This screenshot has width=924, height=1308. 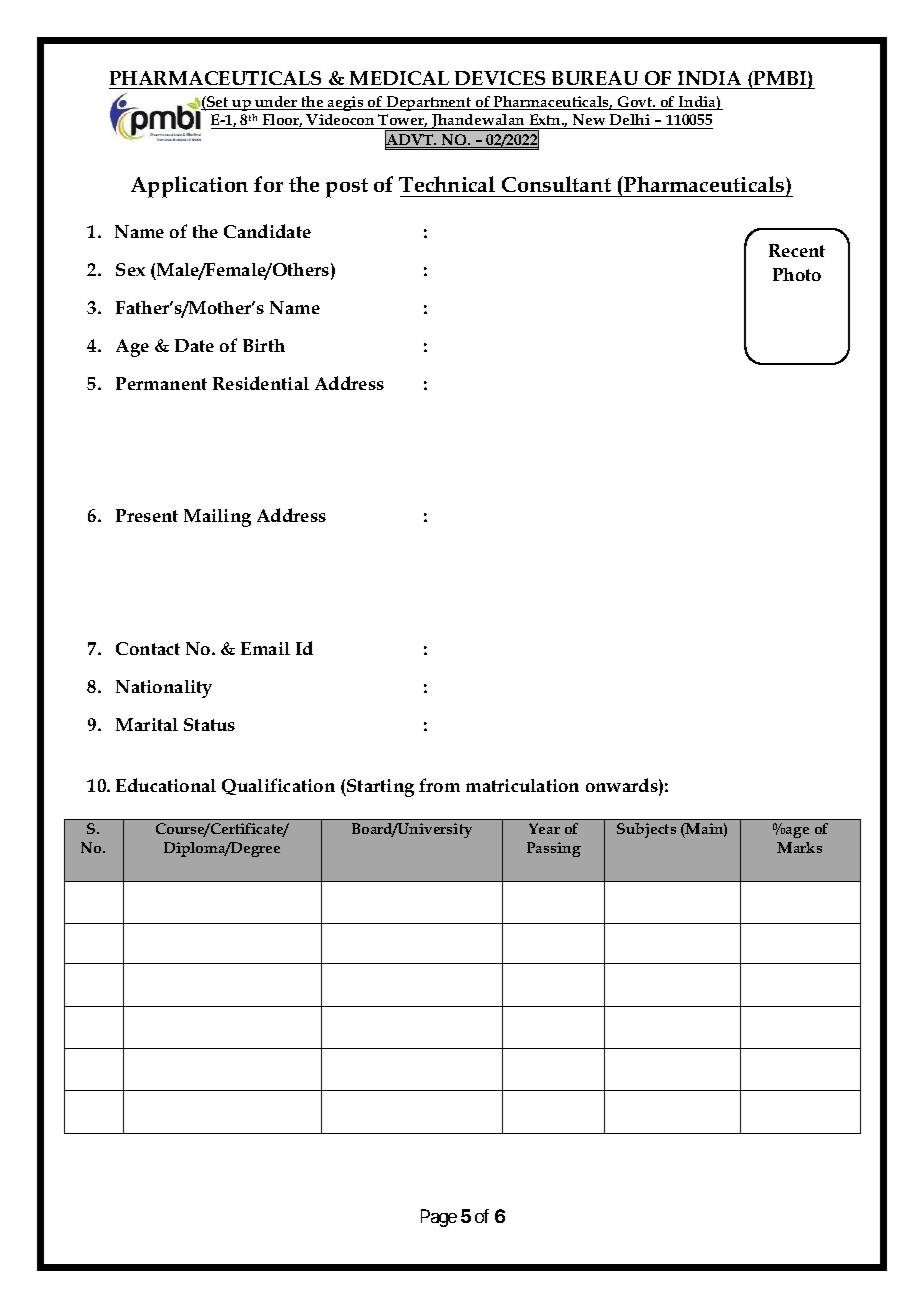 What do you see at coordinates (439, 1218) in the screenshot?
I see `Page` at bounding box center [439, 1218].
